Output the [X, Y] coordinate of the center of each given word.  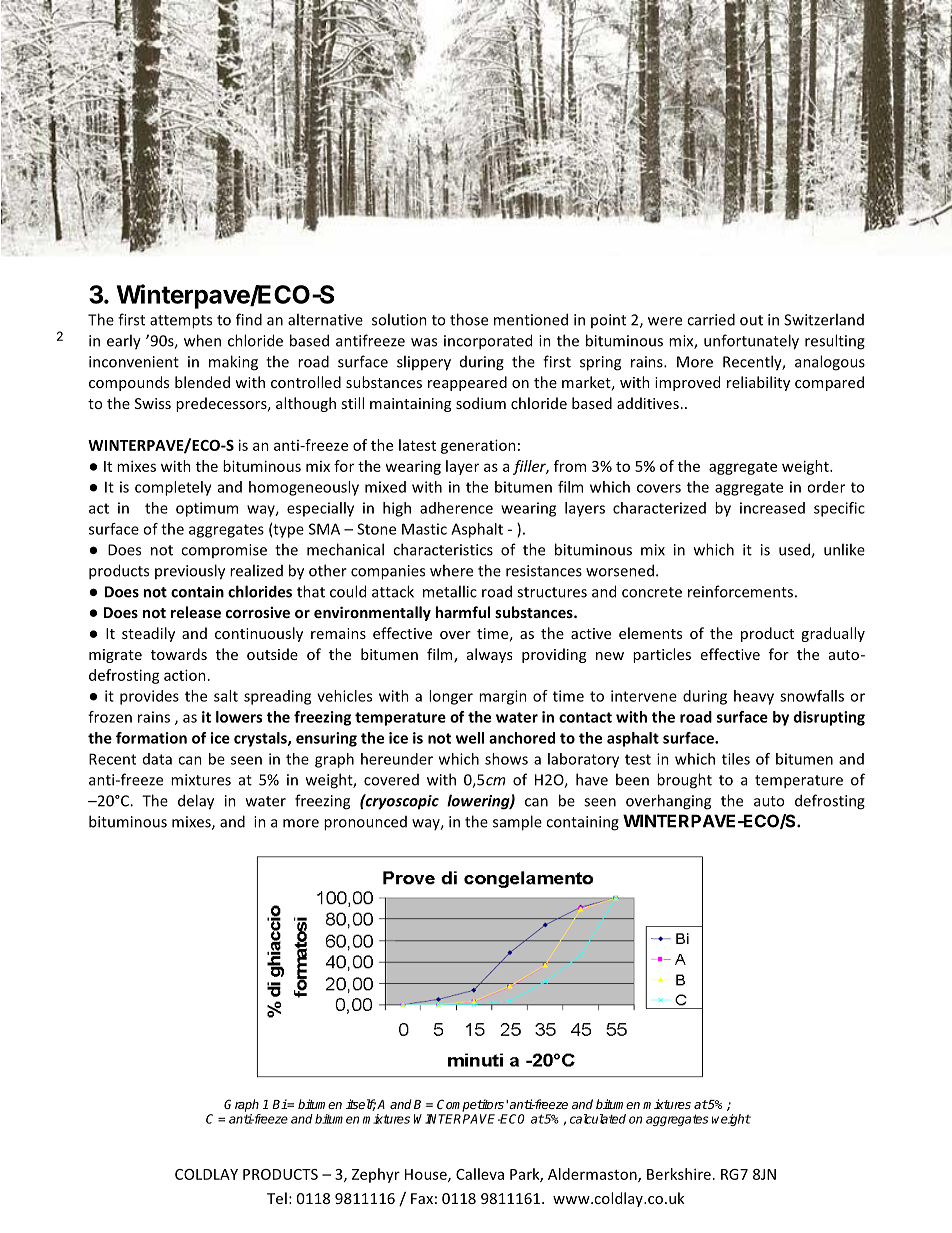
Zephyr [376, 1175]
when [202, 340]
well [470, 738]
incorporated [488, 342]
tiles [736, 759]
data [157, 759]
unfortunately [751, 342]
